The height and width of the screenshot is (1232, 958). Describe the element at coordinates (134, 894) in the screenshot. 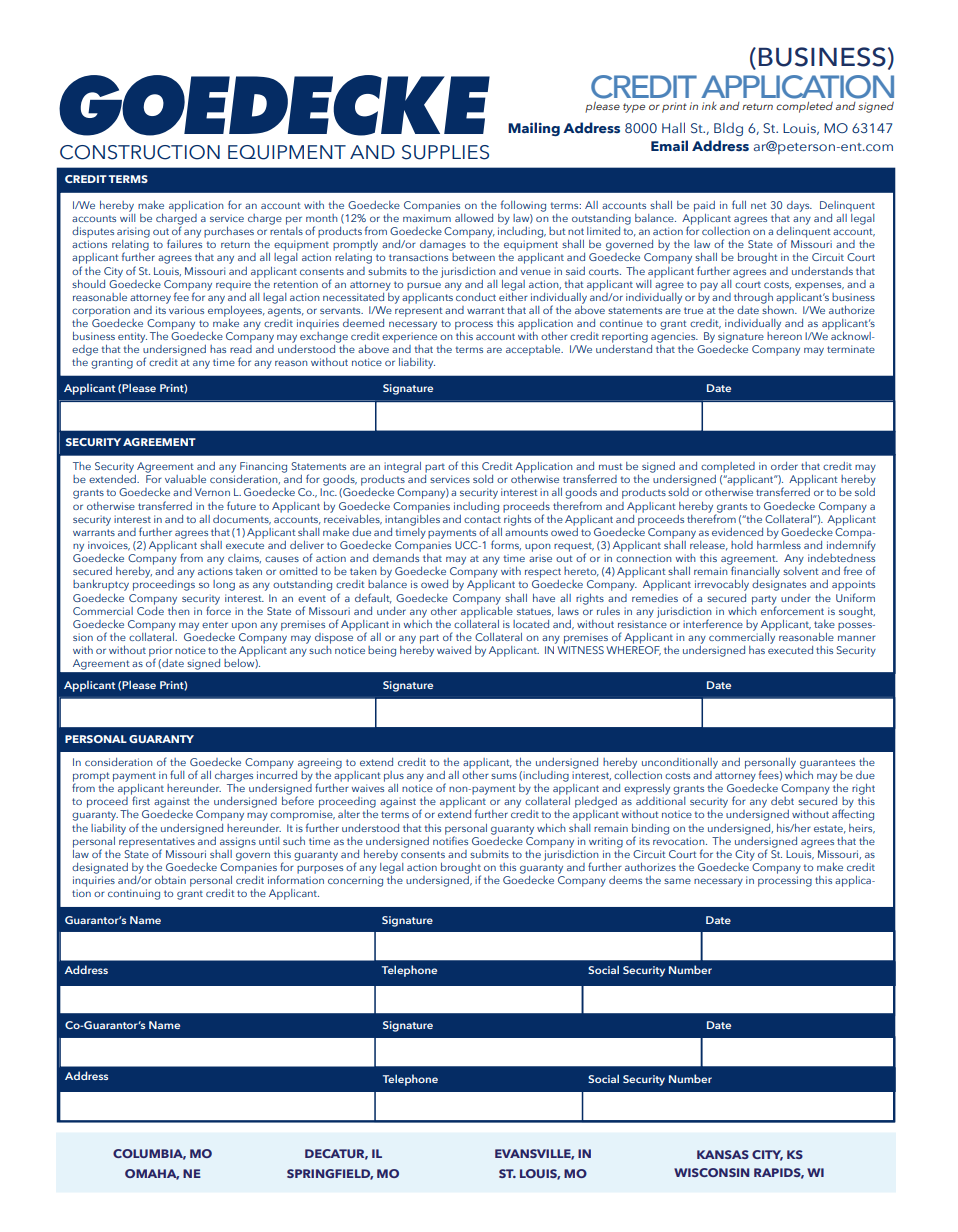

I see `continuing` at that location.
